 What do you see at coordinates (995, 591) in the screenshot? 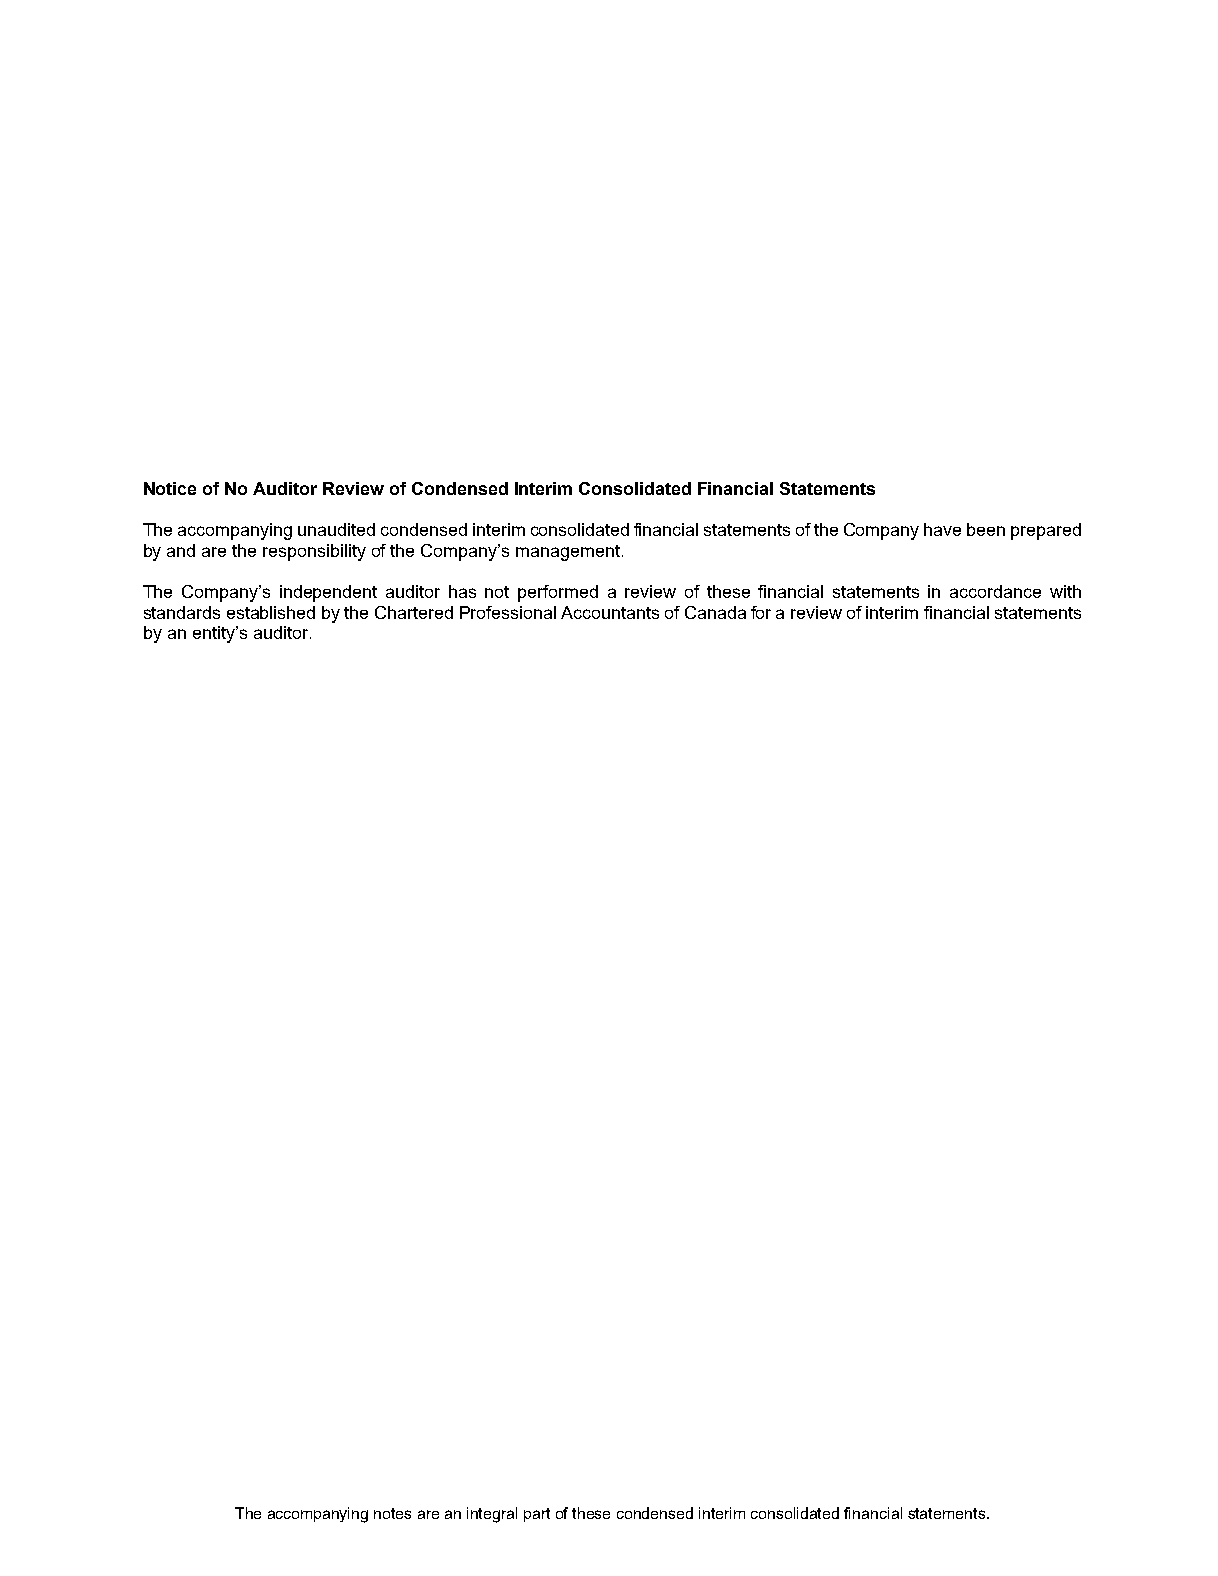
I see `accordance` at bounding box center [995, 591].
